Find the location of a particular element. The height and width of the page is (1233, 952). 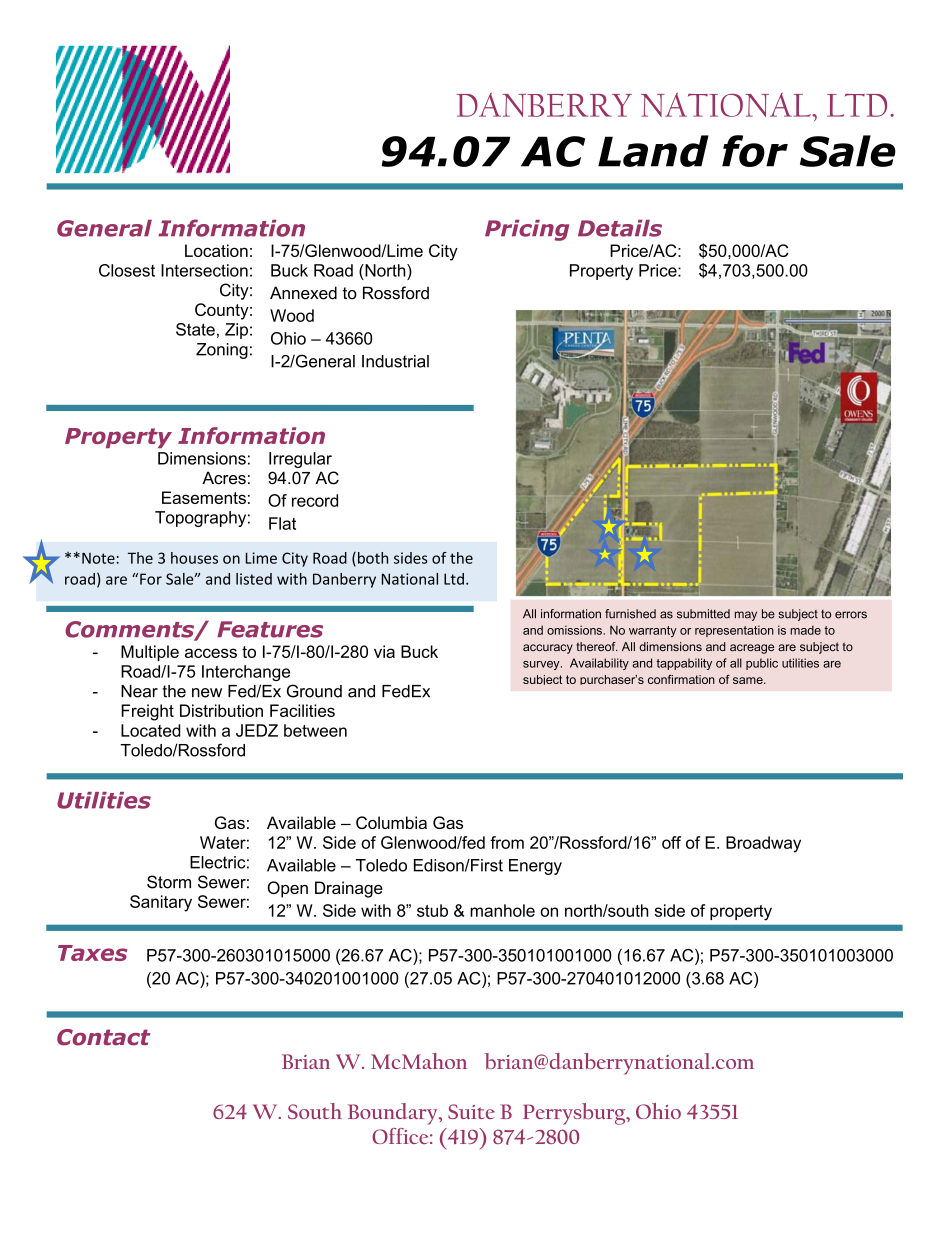

both is located at coordinates (373, 558).
